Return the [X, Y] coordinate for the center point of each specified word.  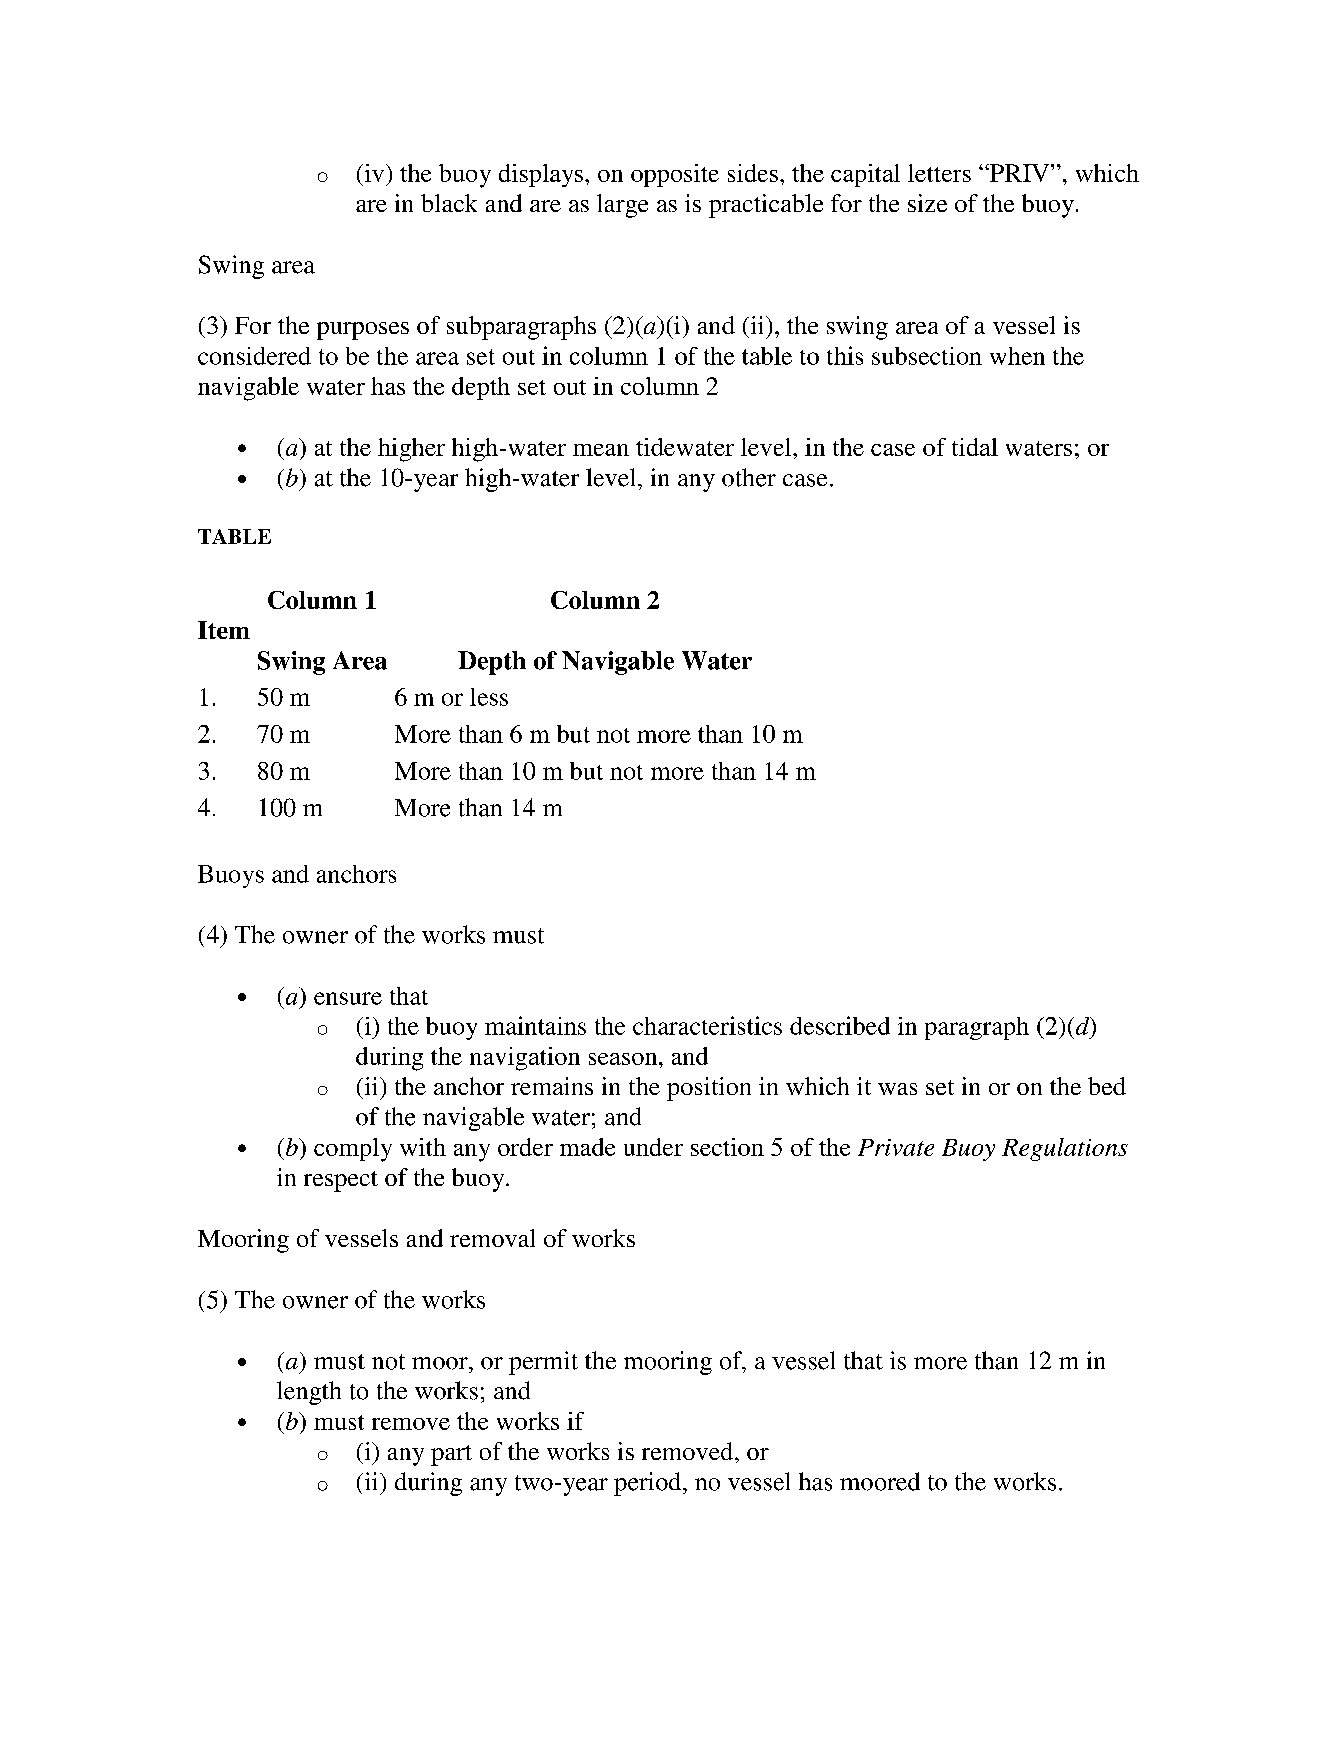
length [309, 1393]
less [489, 697]
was [897, 1089]
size [927, 203]
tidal [975, 447]
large [622, 206]
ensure [348, 998]
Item [224, 630]
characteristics [707, 1025]
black [449, 203]
